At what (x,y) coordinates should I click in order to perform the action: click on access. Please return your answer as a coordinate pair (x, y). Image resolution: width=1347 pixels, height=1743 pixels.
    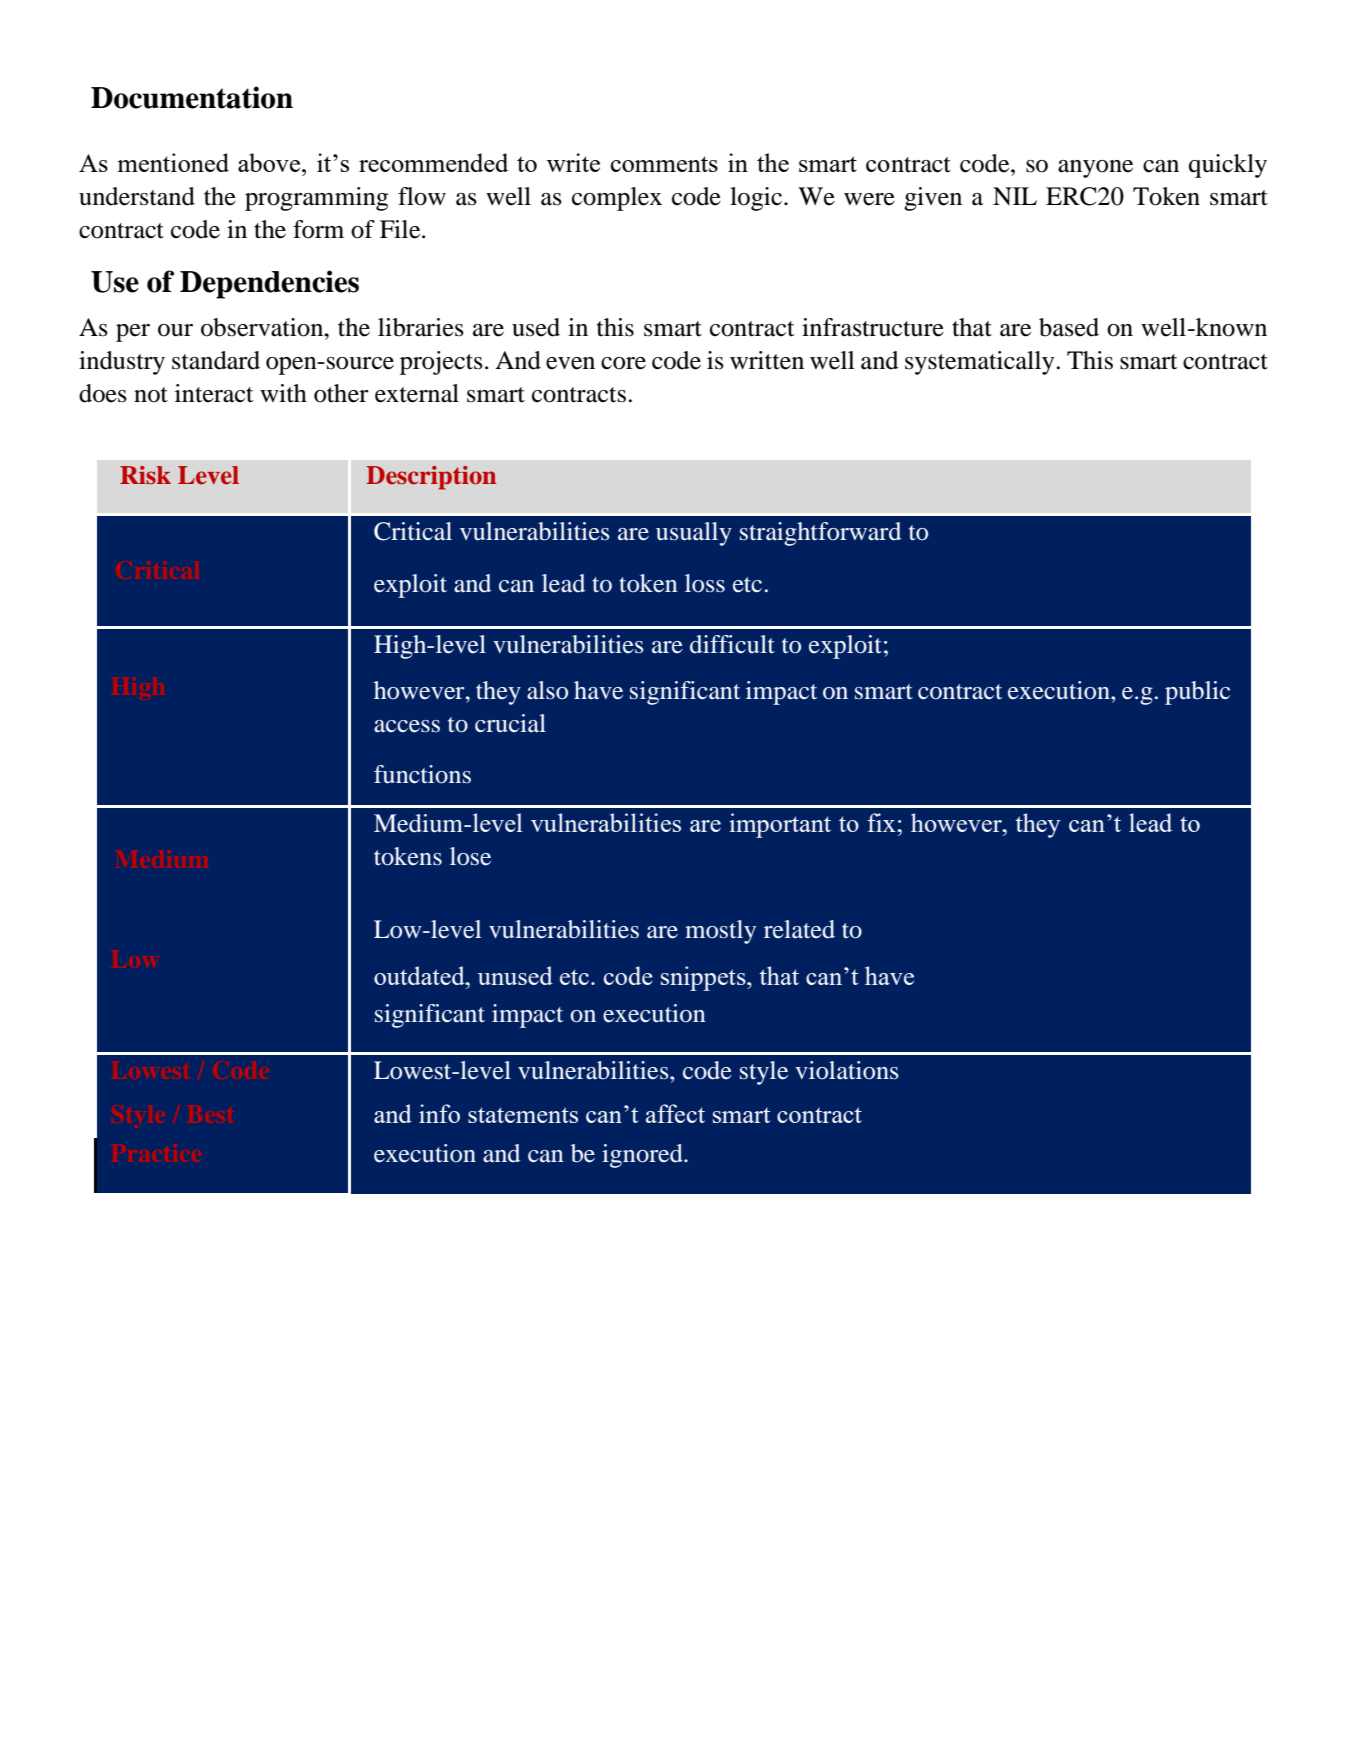
    Looking at the image, I should click on (407, 726).
